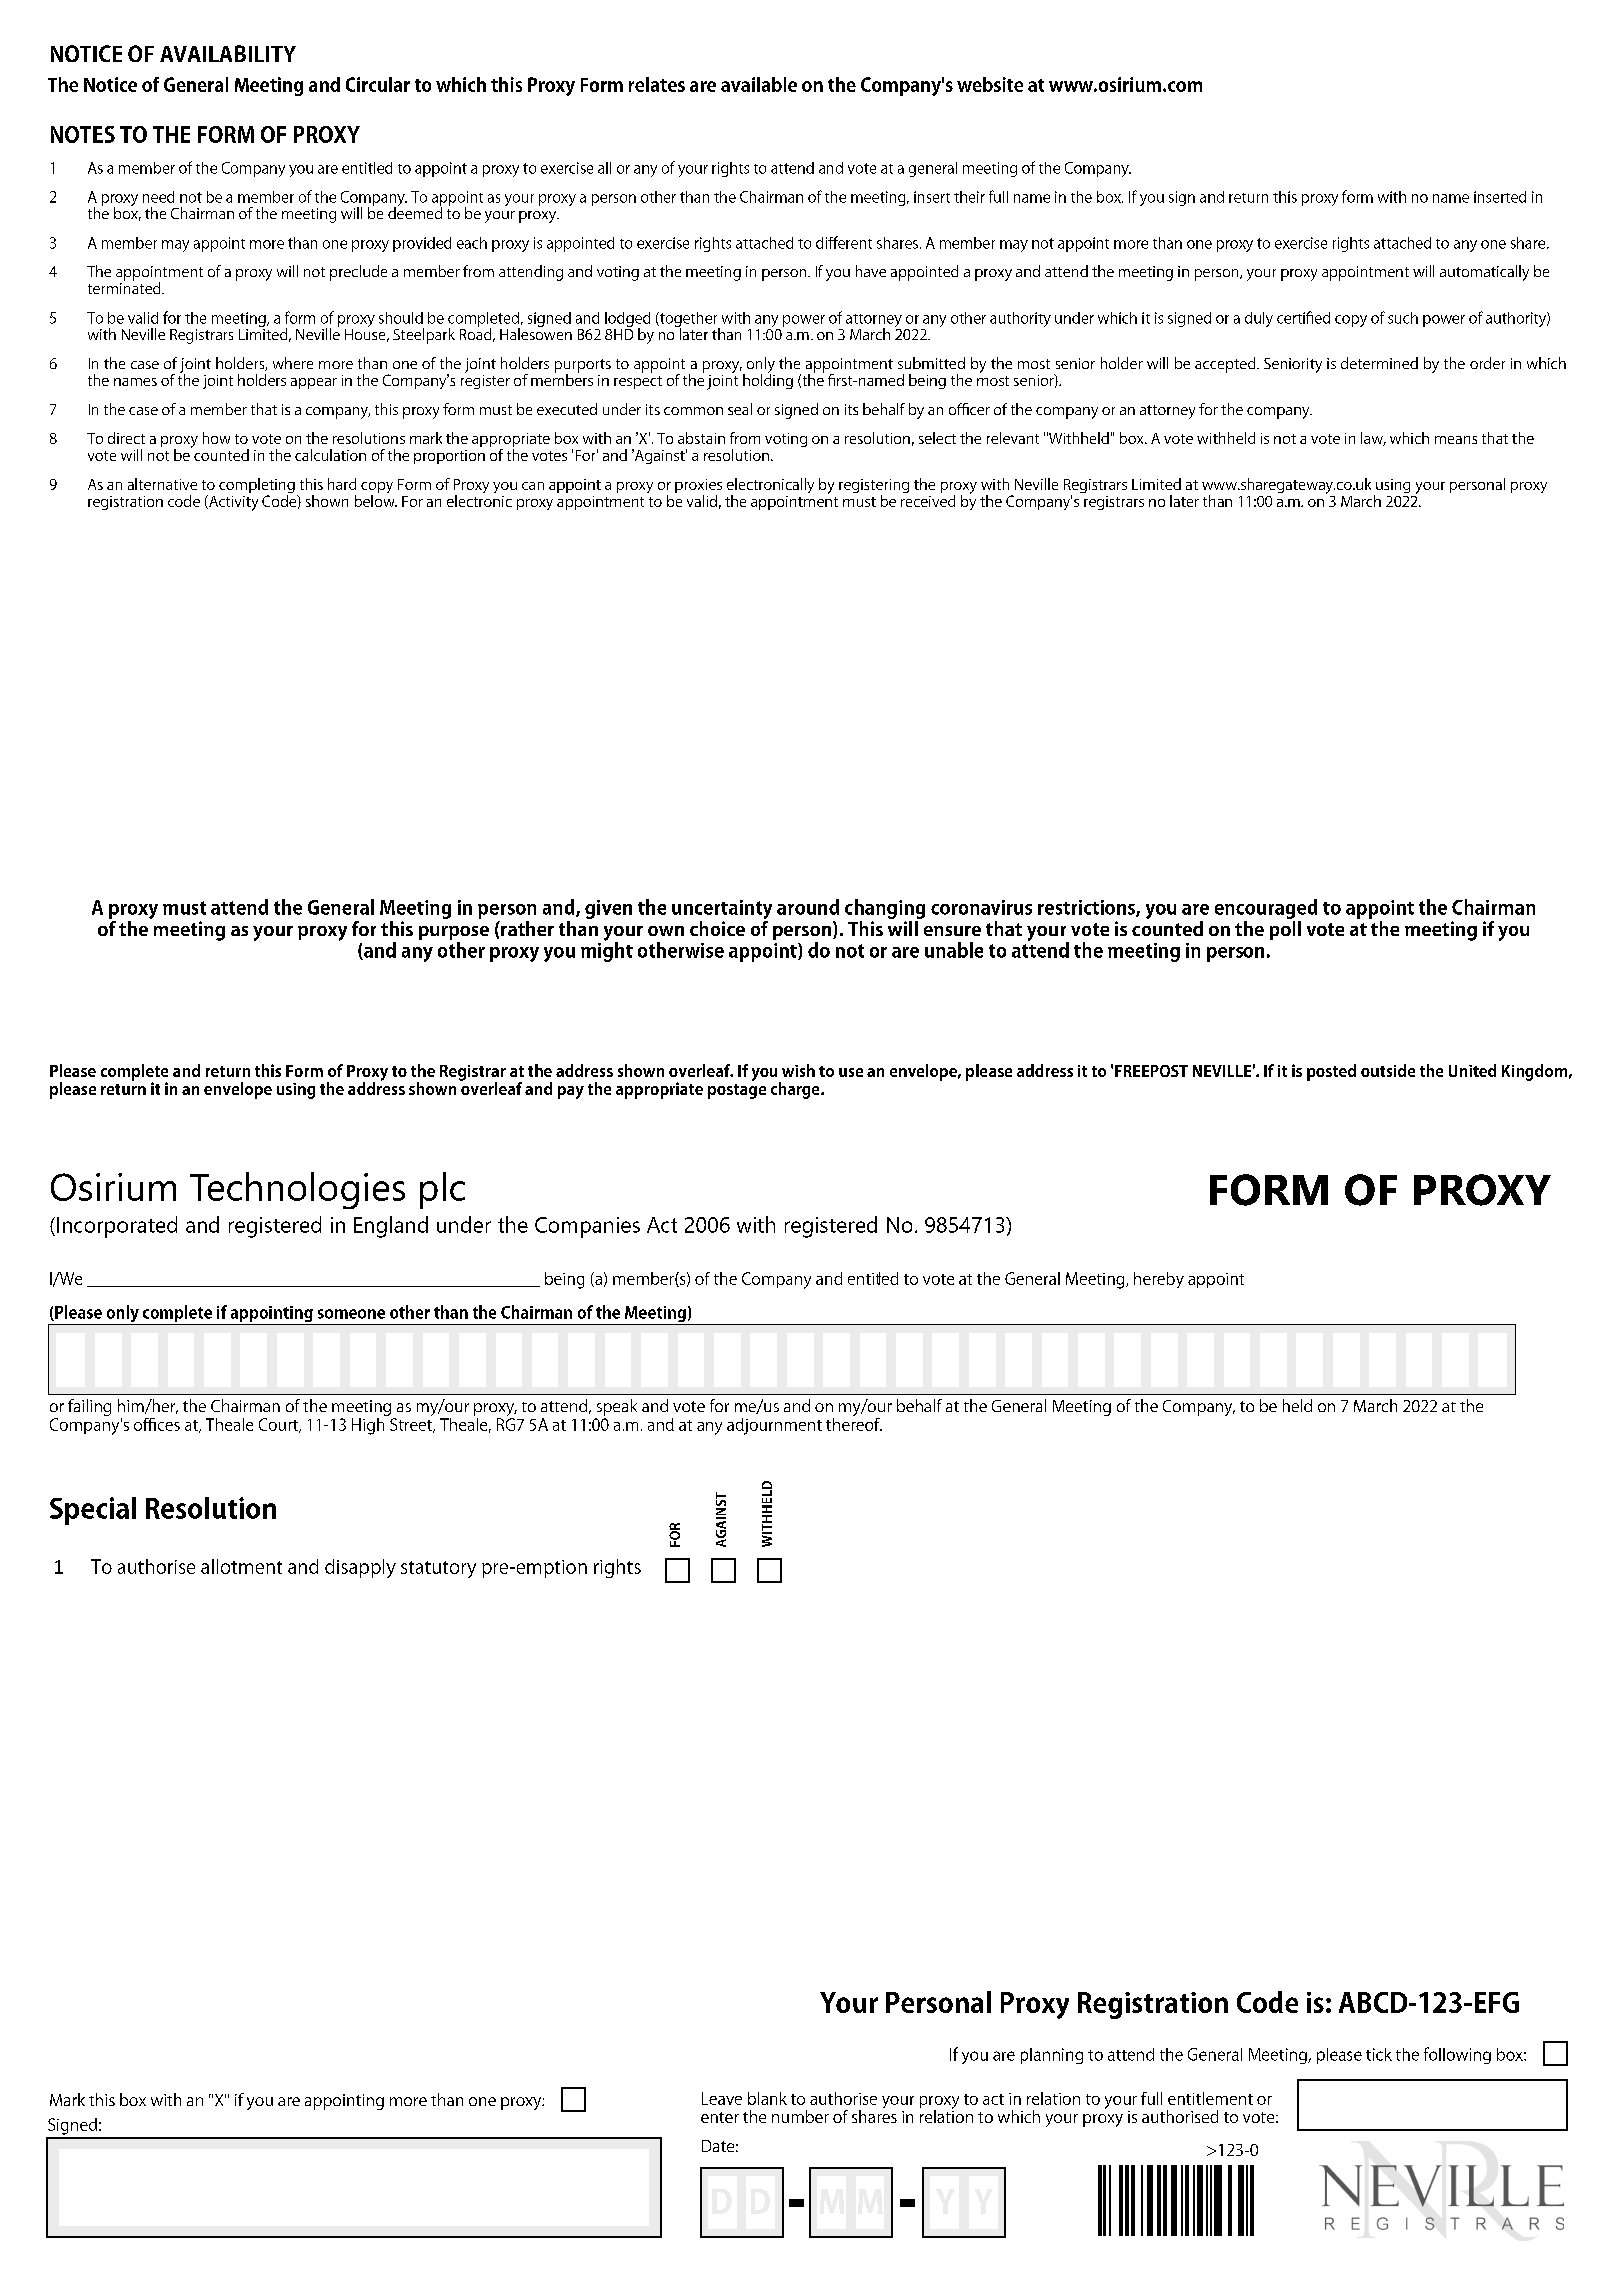 This image has width=1609, height=2276. What do you see at coordinates (722, 2098) in the image?
I see `Leave` at bounding box center [722, 2098].
